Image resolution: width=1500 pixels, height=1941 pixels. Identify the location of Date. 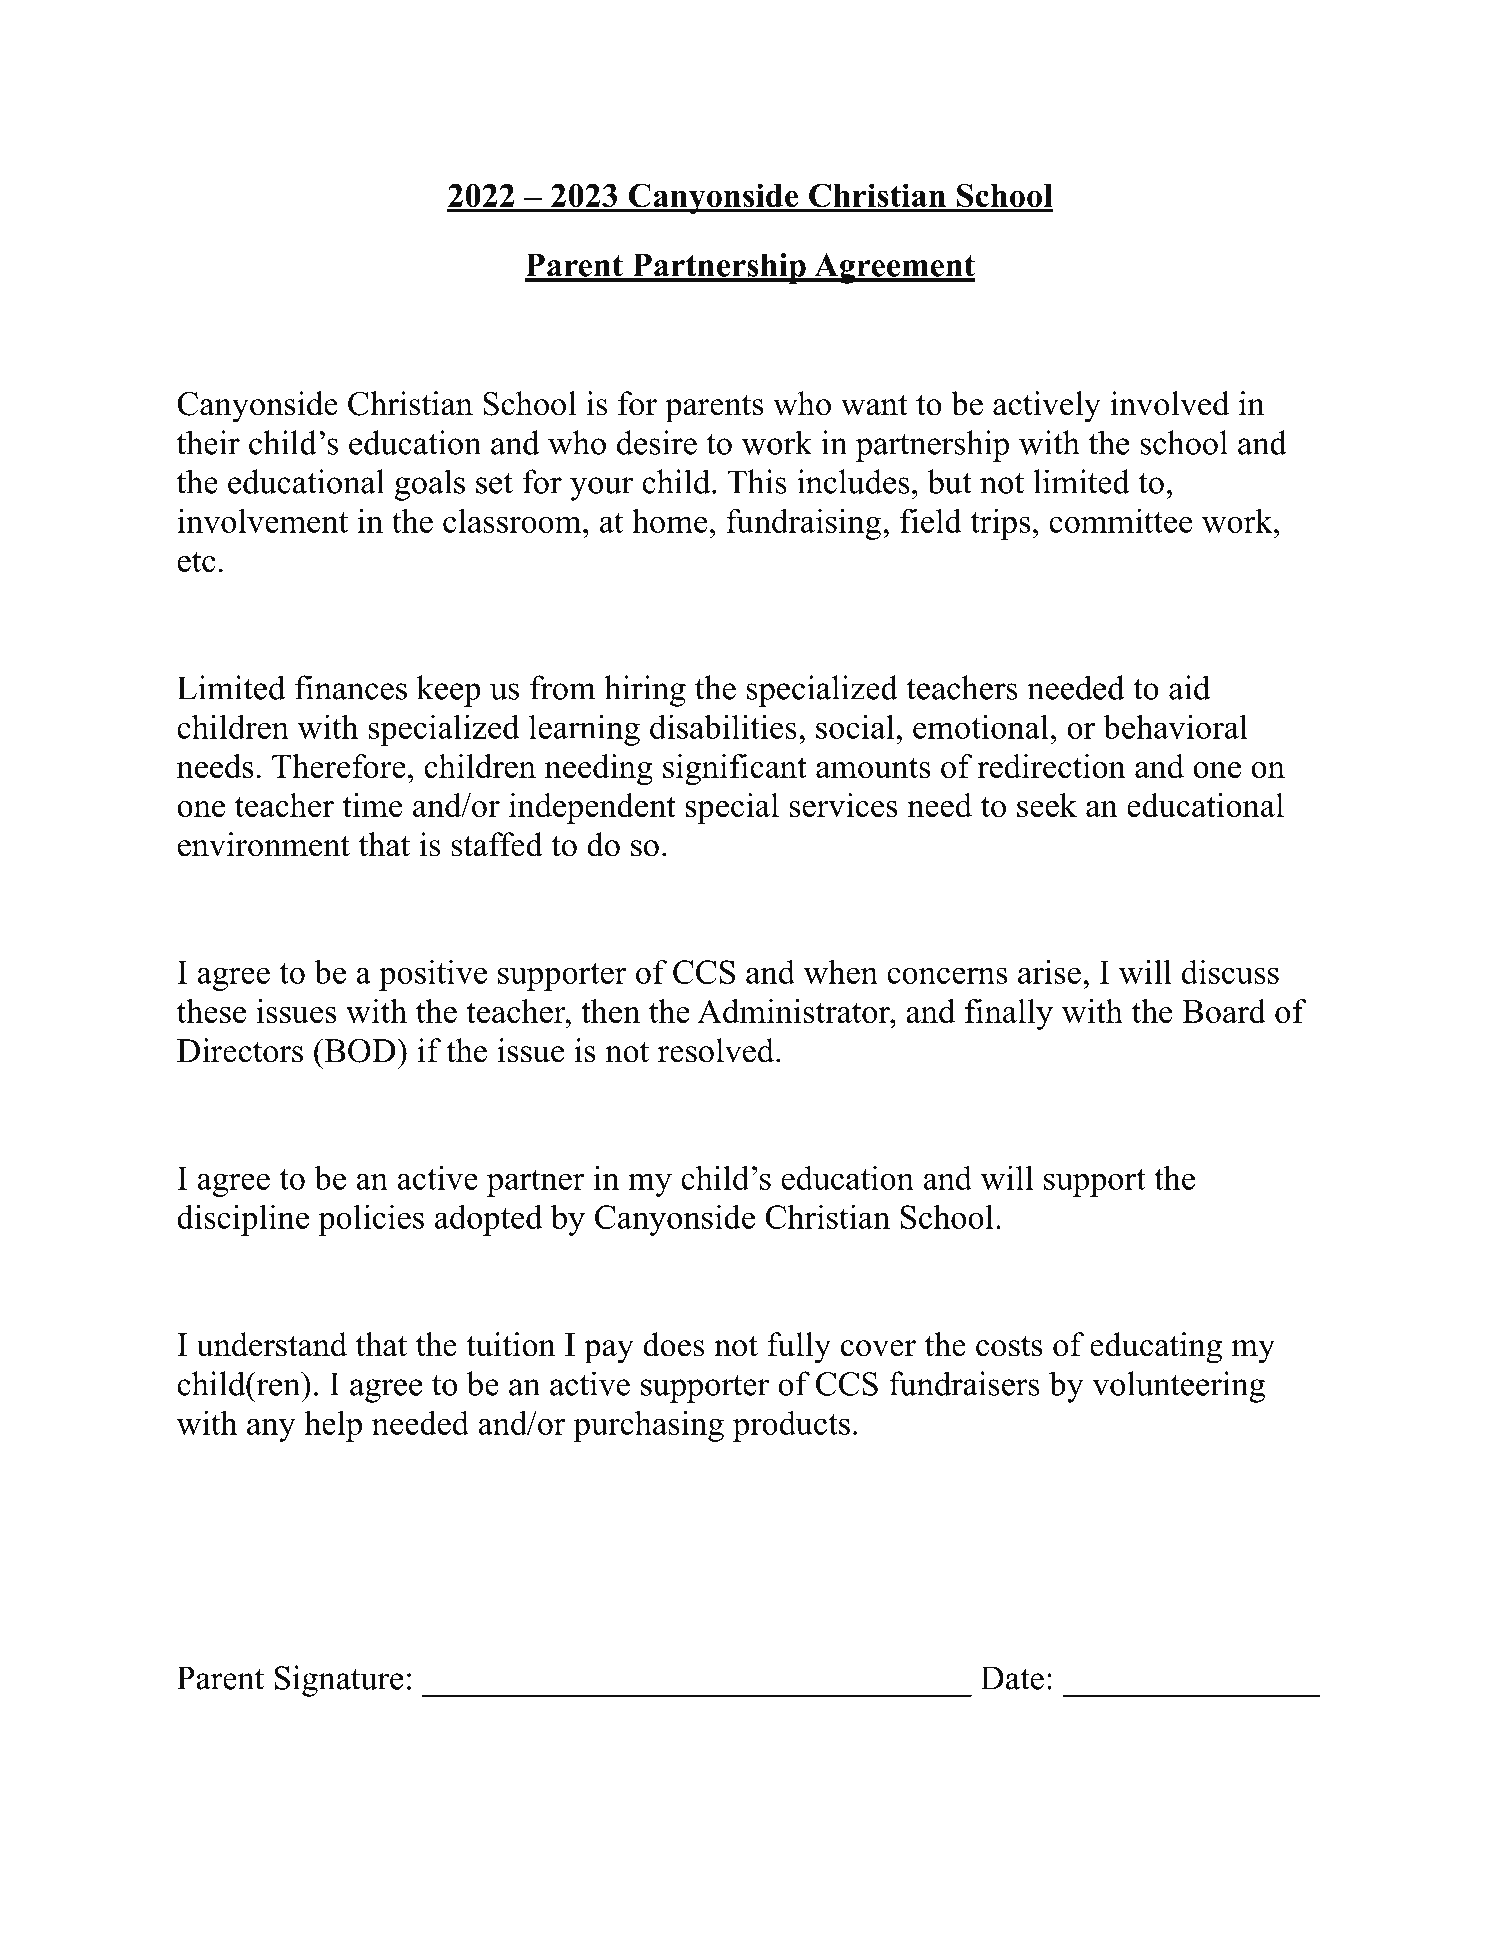
(1012, 1678).
